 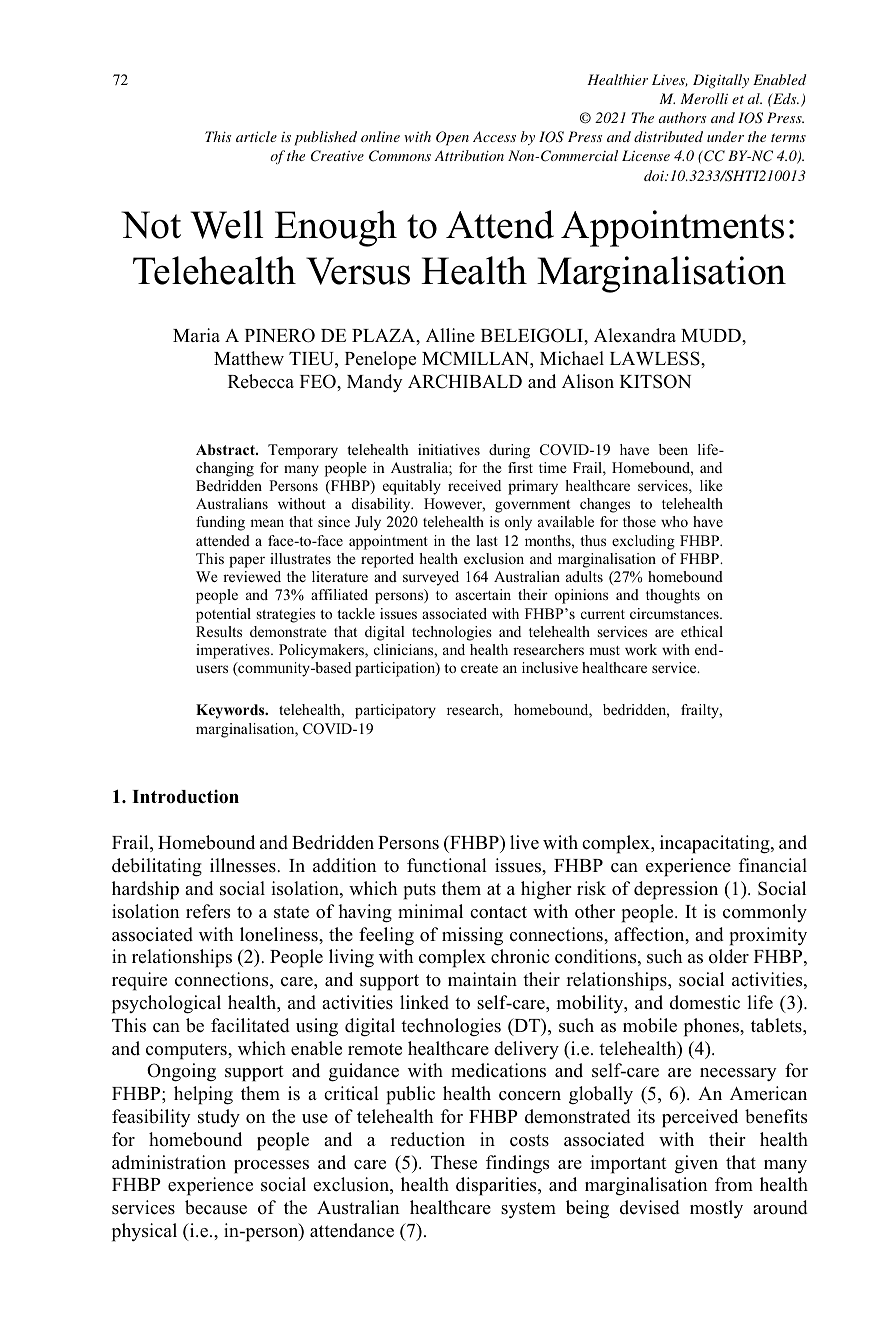 I want to click on because, so click(x=216, y=1207).
